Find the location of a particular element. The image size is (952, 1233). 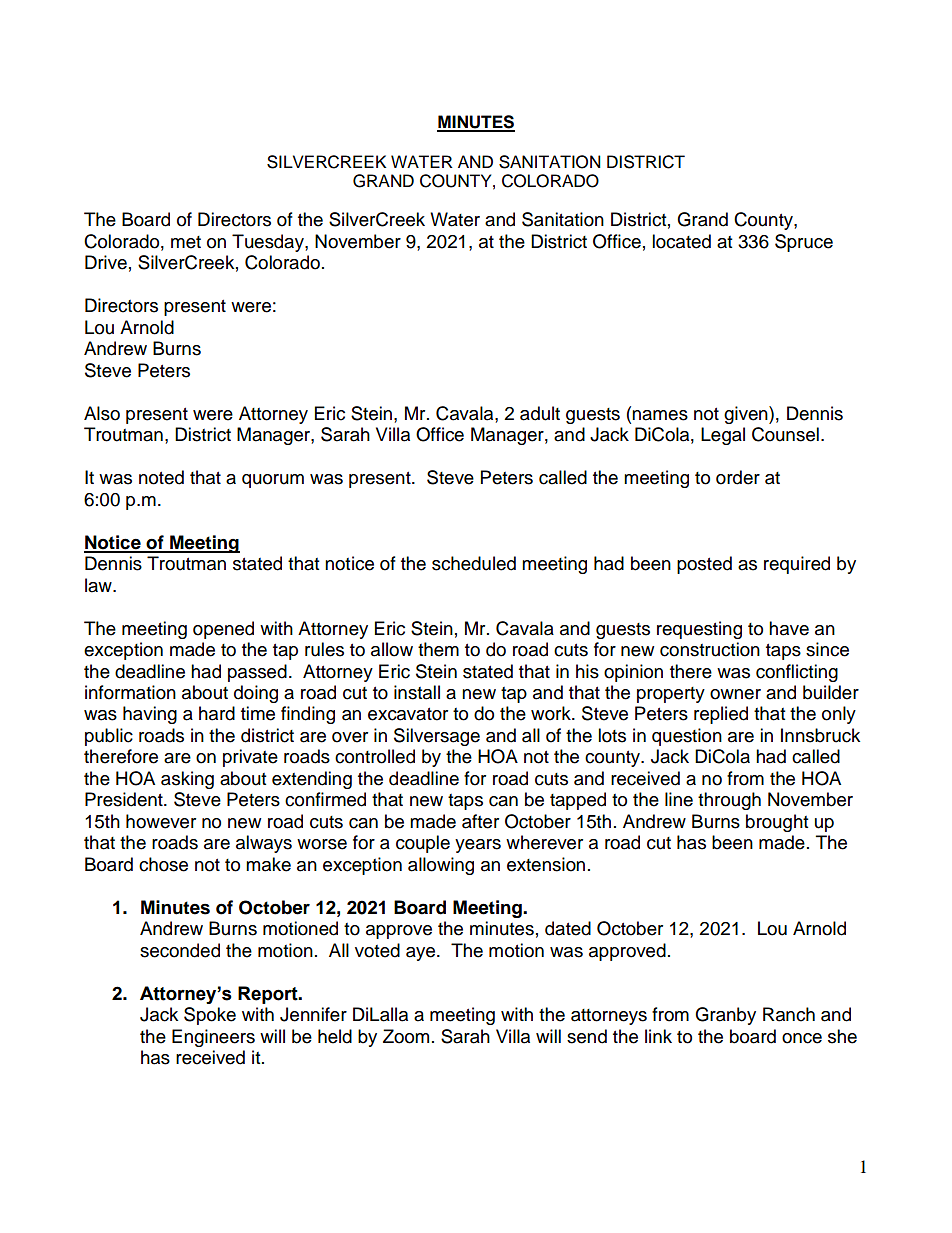

Tuesday is located at coordinates (269, 243).
